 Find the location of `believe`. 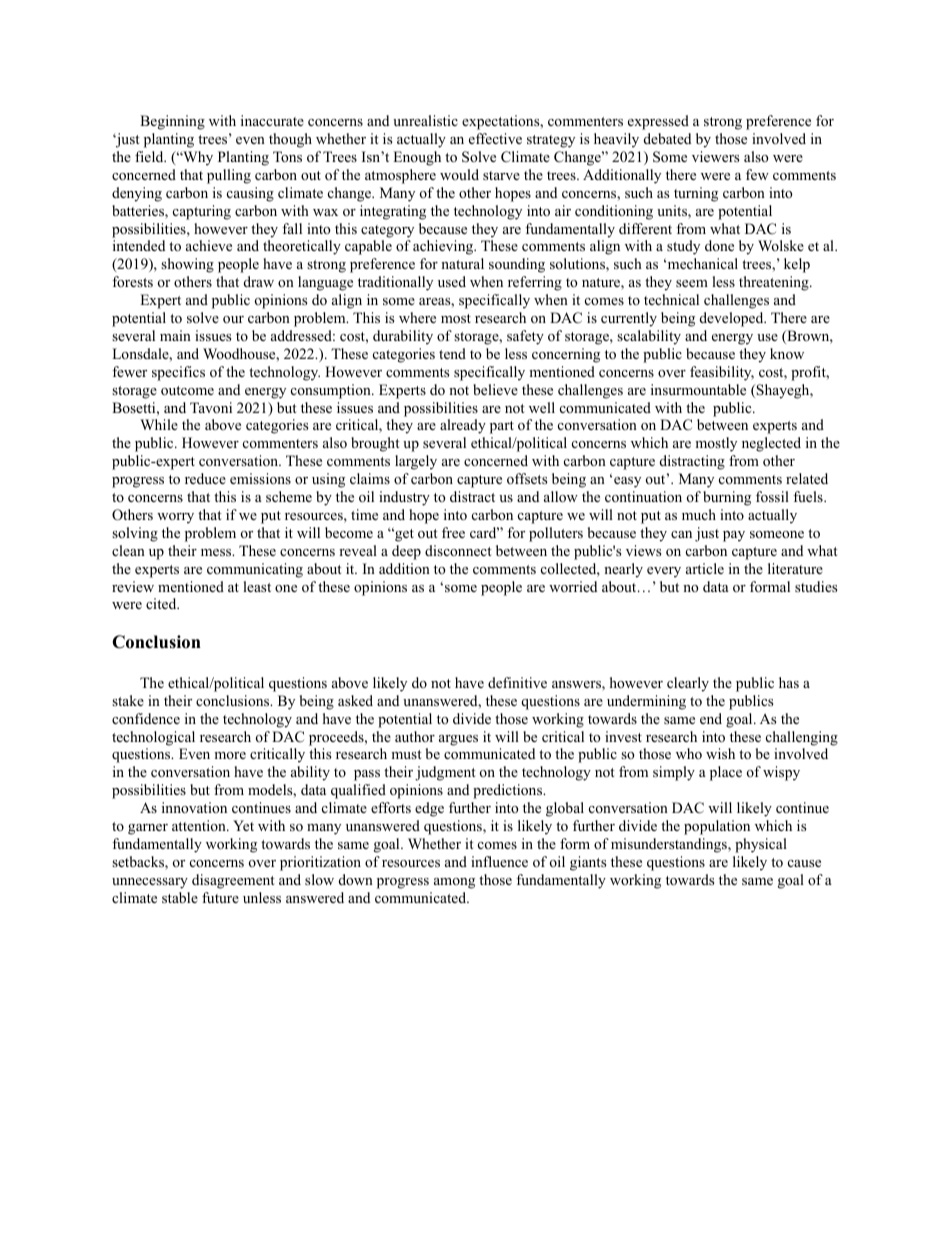

believe is located at coordinates (495, 389).
